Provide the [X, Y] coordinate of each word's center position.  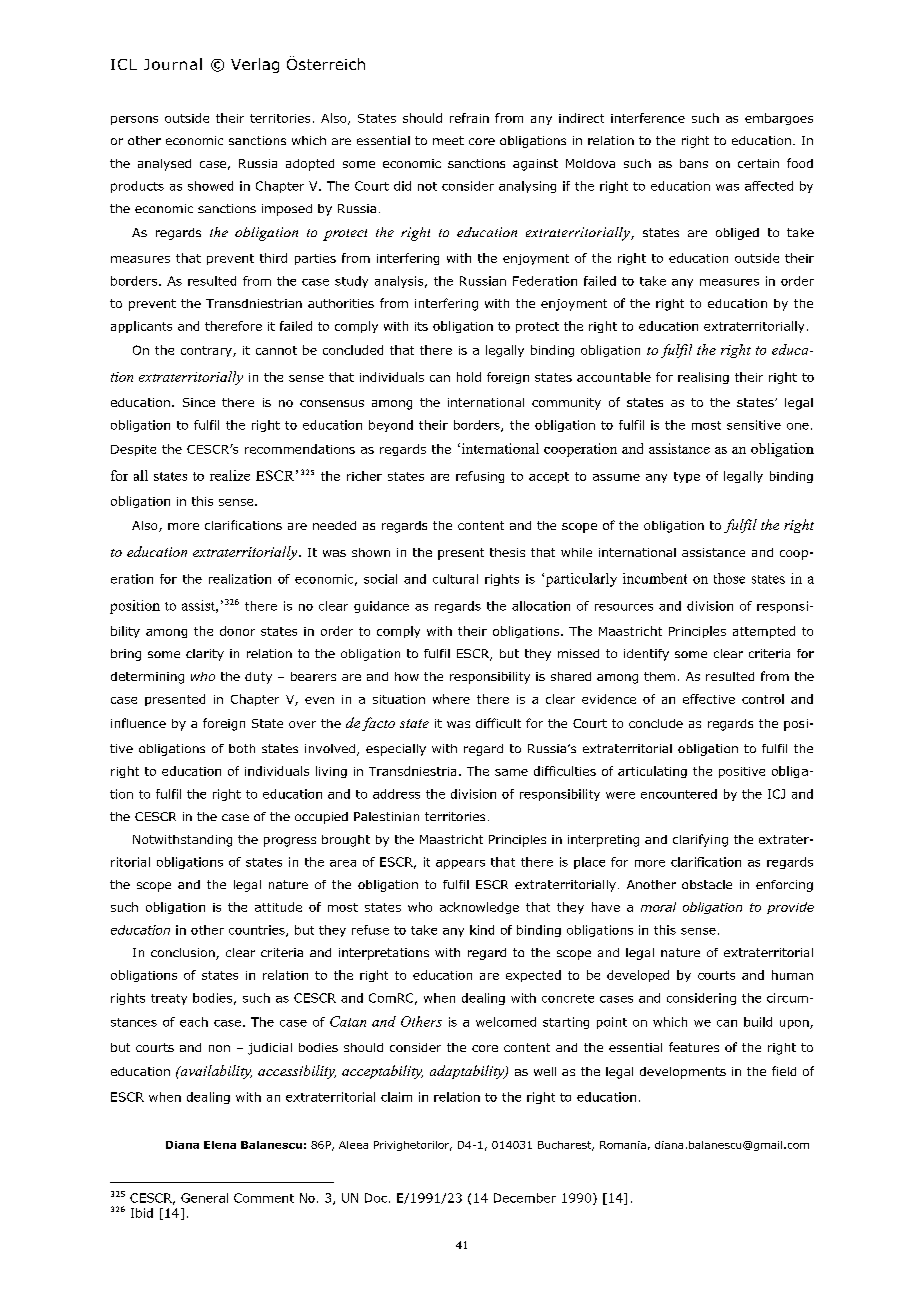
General [204, 1198]
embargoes [779, 119]
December [525, 1198]
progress [290, 842]
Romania [623, 1145]
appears [460, 864]
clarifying [700, 840]
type [687, 477]
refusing [480, 477]
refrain [469, 118]
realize [230, 475]
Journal [173, 64]
